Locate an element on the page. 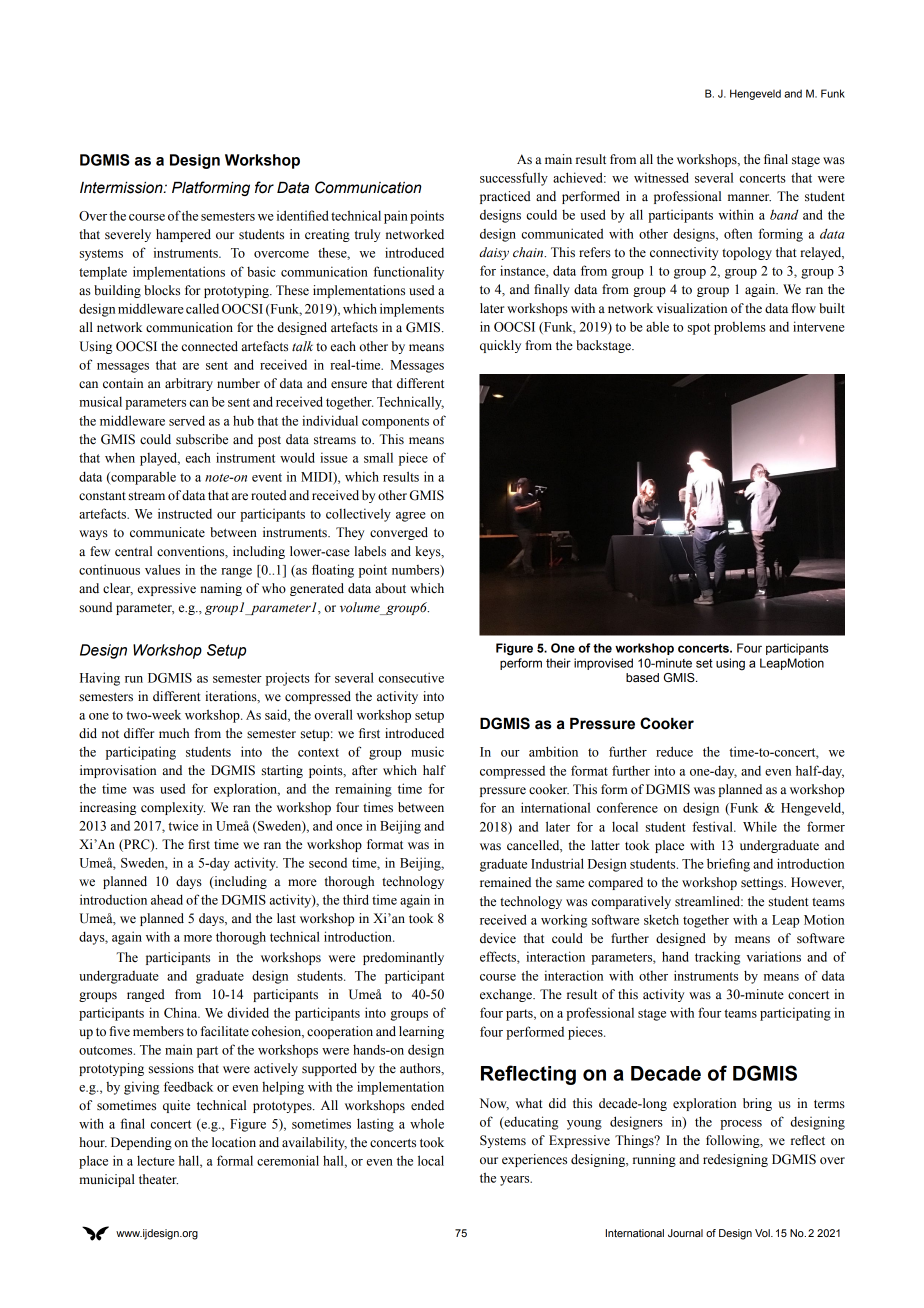 This image has height=1308, width=924. practiced is located at coordinates (505, 197).
